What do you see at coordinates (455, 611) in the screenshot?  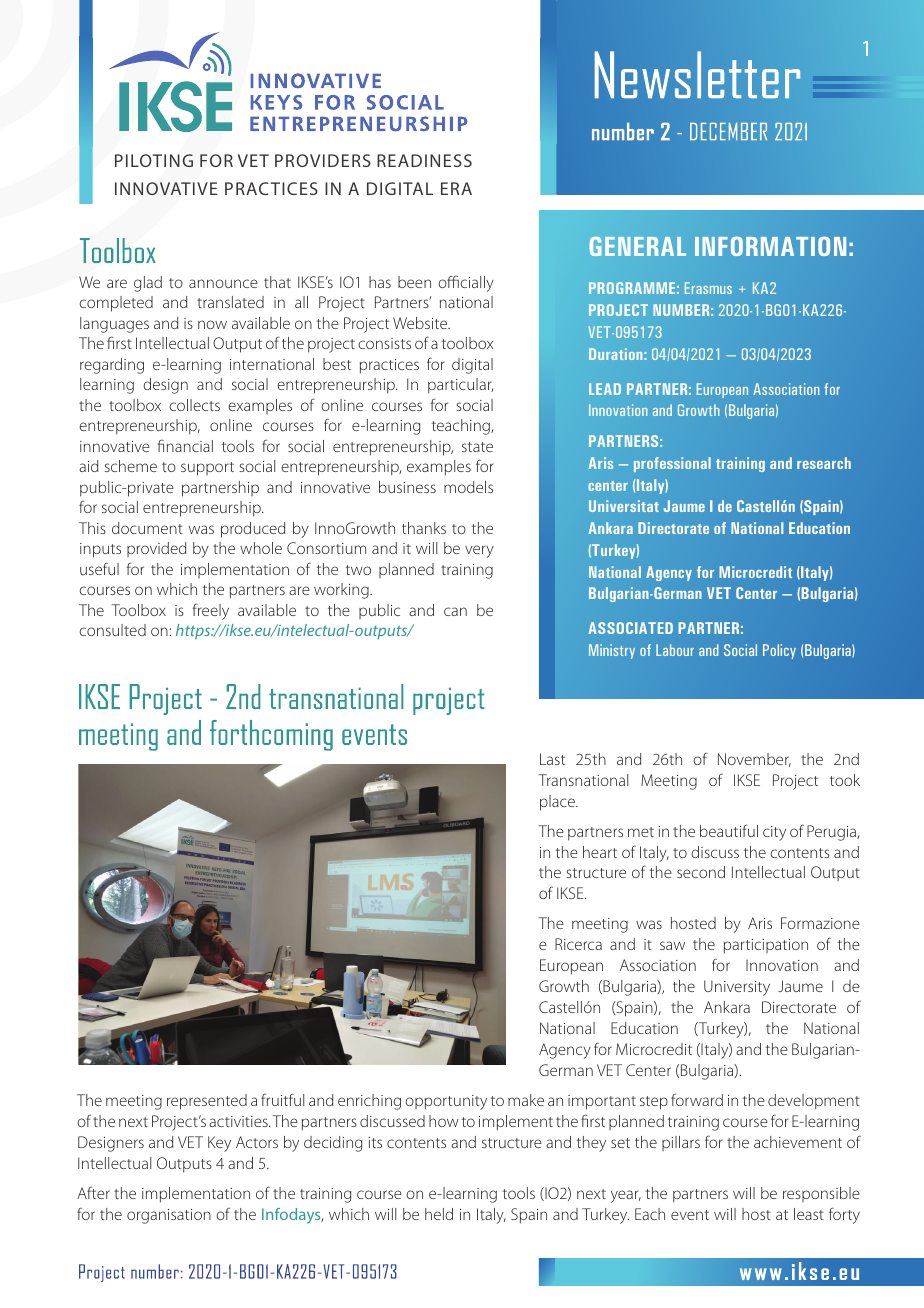 I see `can` at bounding box center [455, 611].
